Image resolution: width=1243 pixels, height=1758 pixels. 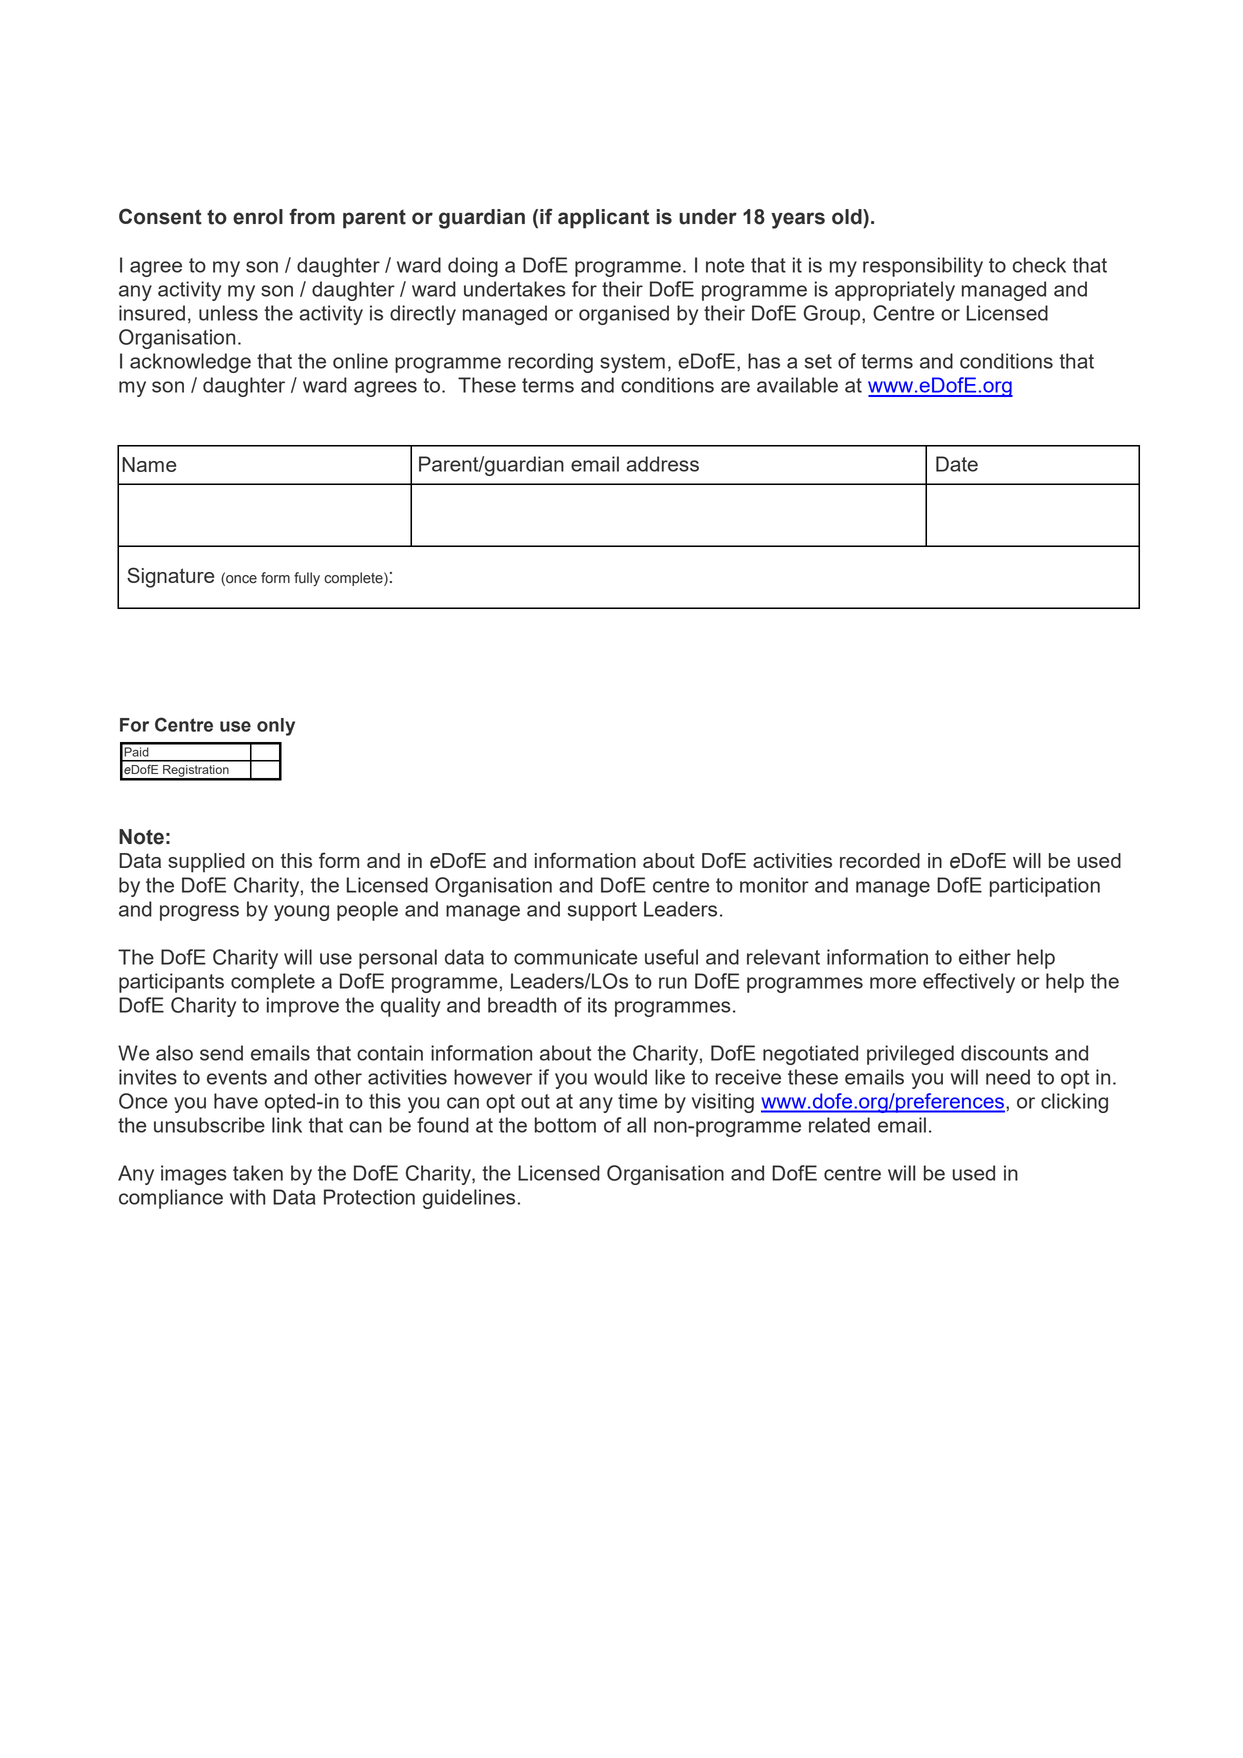 What do you see at coordinates (576, 957) in the screenshot?
I see `communicate` at bounding box center [576, 957].
